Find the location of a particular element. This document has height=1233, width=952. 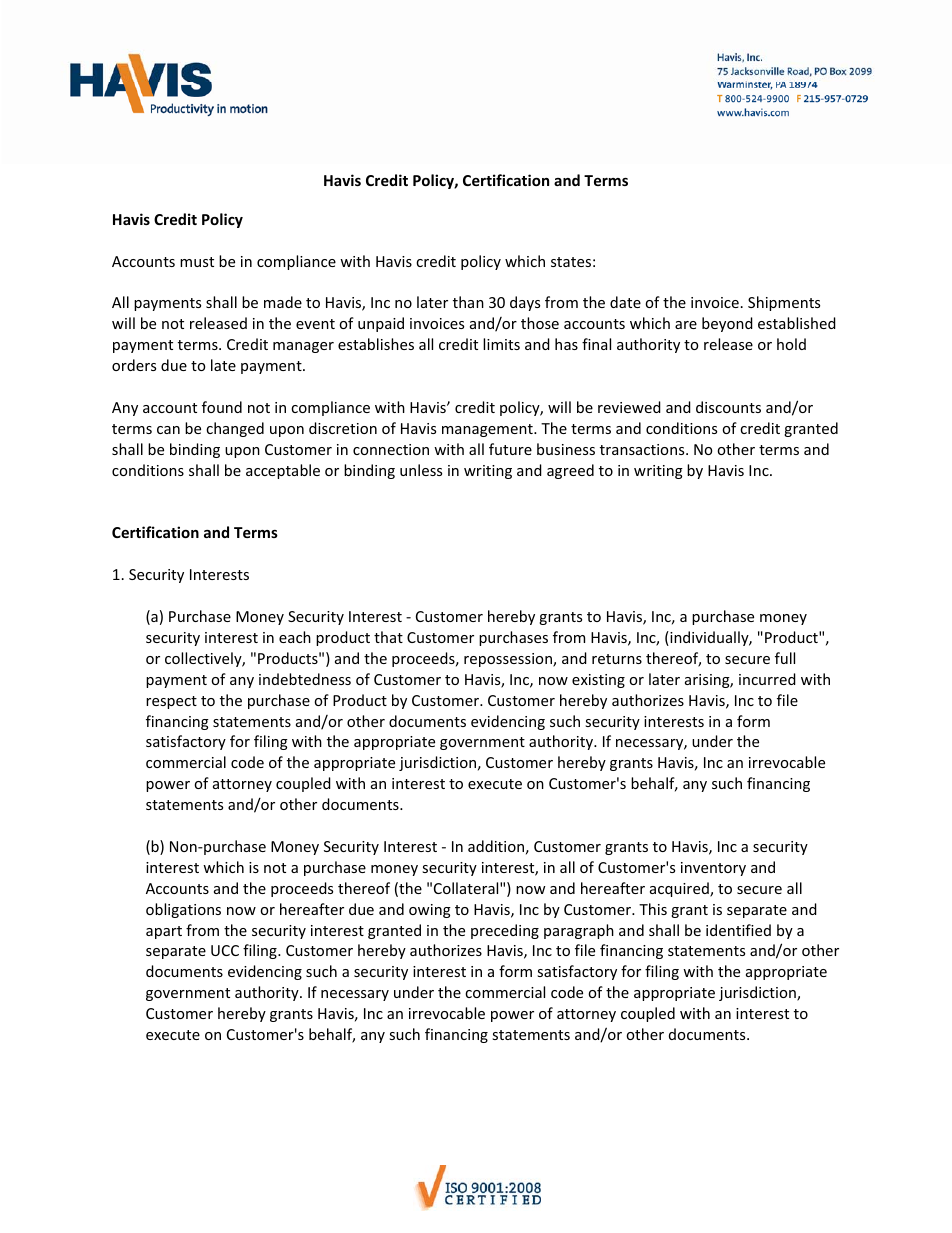

preceding is located at coordinates (505, 931).
